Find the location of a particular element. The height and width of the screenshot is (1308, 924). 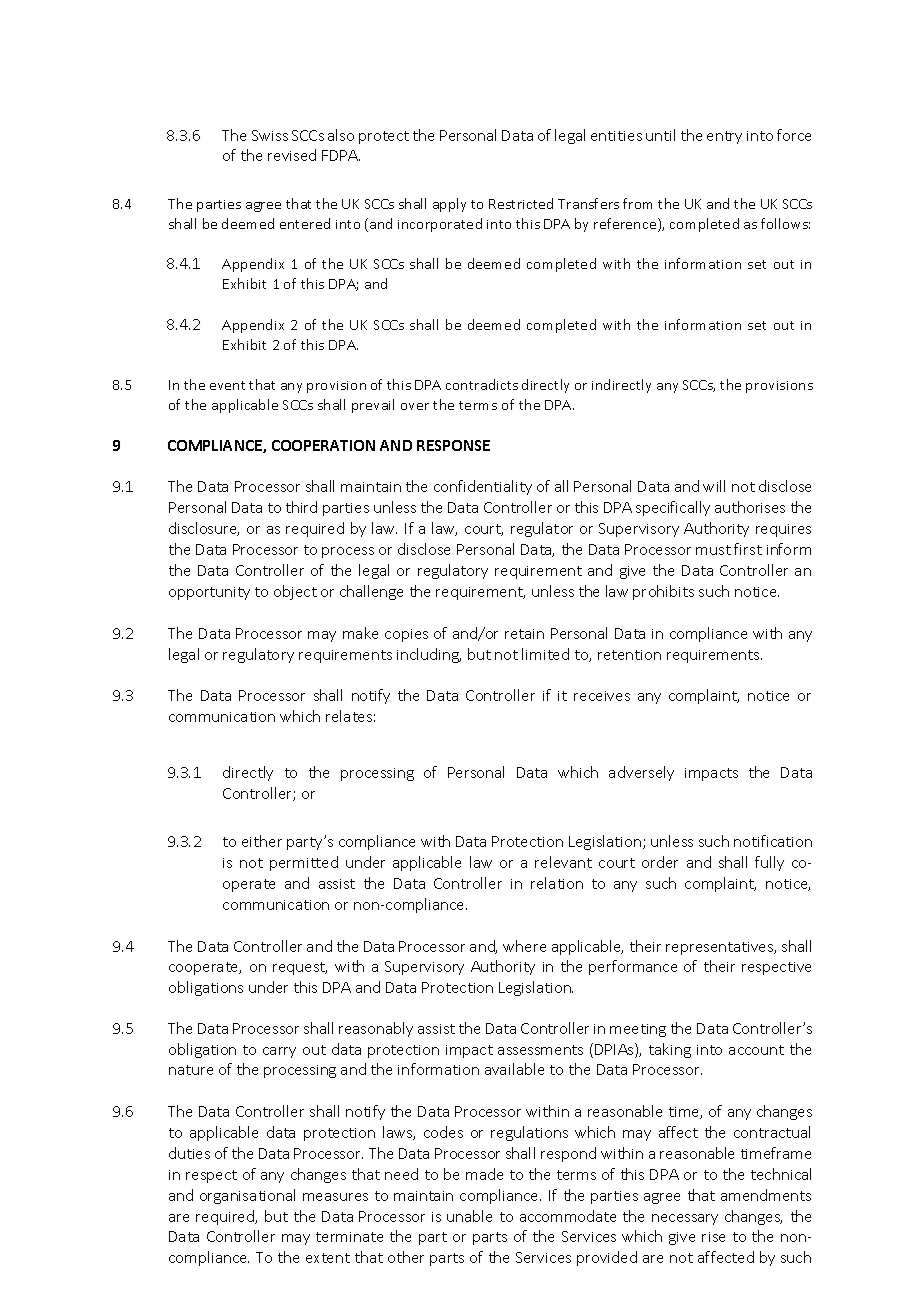

retention is located at coordinates (629, 655).
